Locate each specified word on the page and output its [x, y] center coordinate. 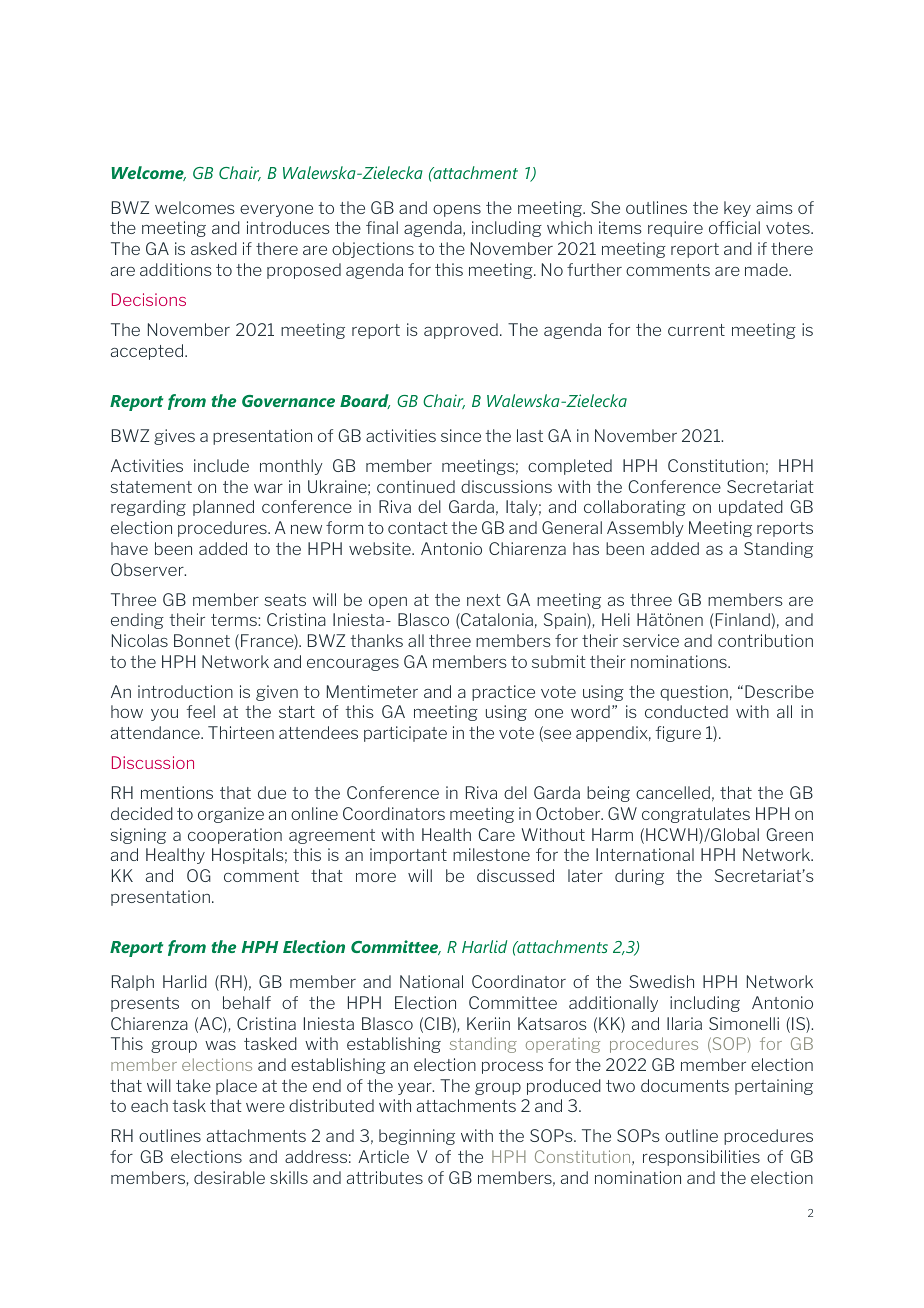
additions [176, 269]
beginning [417, 1137]
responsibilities [701, 1158]
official [734, 227]
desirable [229, 1177]
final [382, 227]
